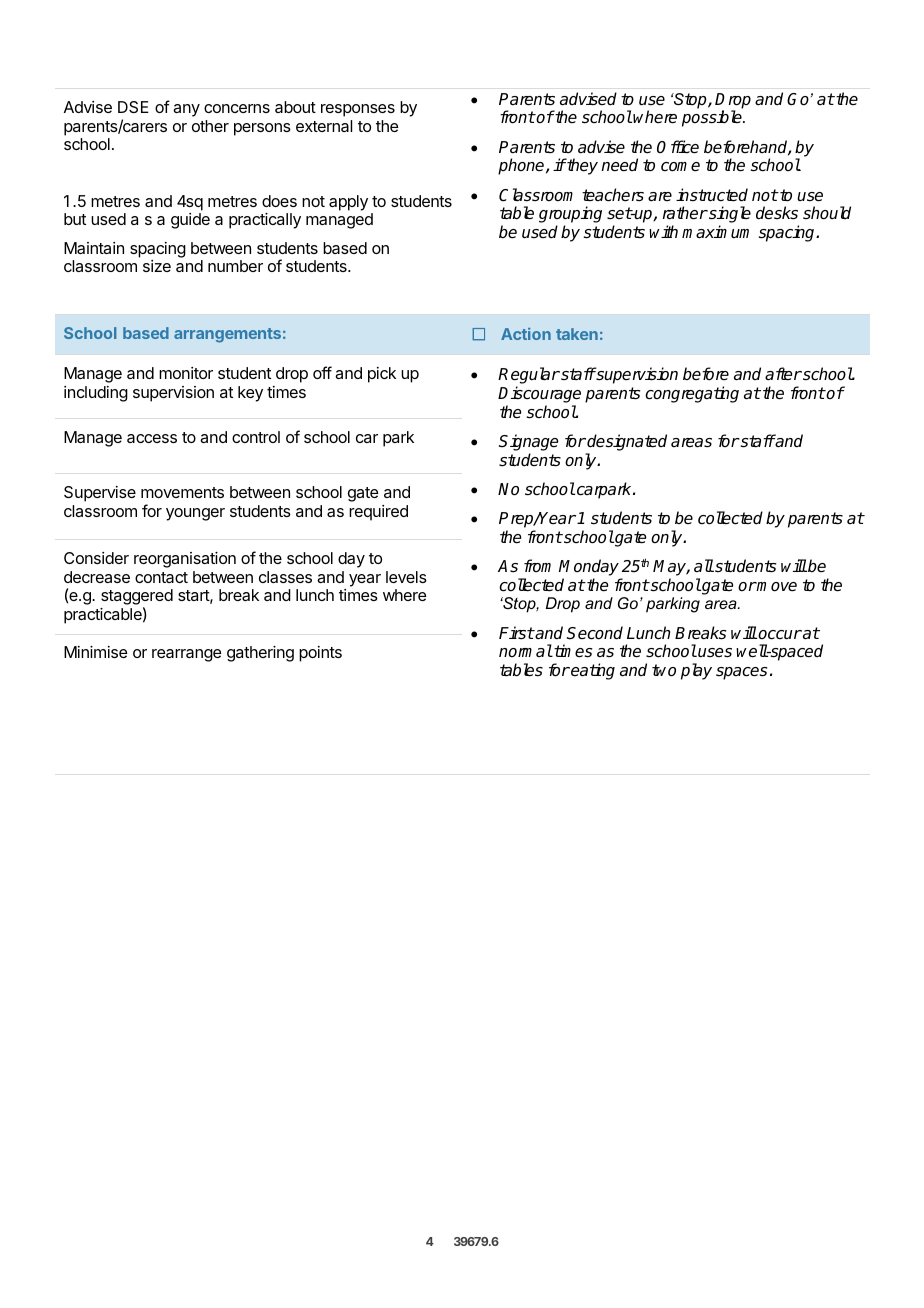 The image size is (924, 1308). Describe the element at coordinates (663, 231) in the document. I see `with` at that location.
